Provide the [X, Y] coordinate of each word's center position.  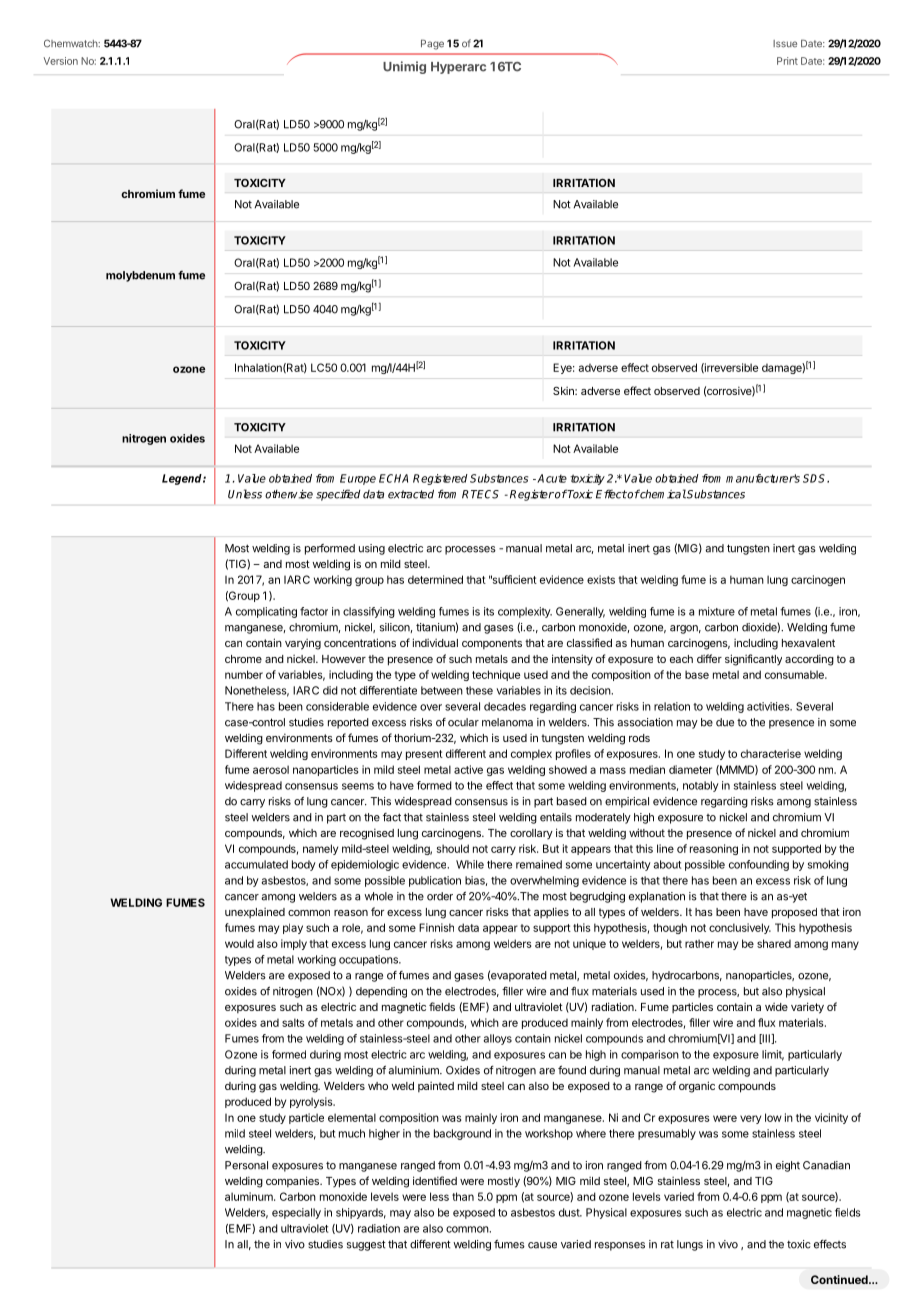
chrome [243, 659]
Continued [840, 1279]
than [463, 1196]
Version [61, 61]
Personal [246, 1165]
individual [435, 642]
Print [787, 61]
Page [432, 44]
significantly [753, 660]
